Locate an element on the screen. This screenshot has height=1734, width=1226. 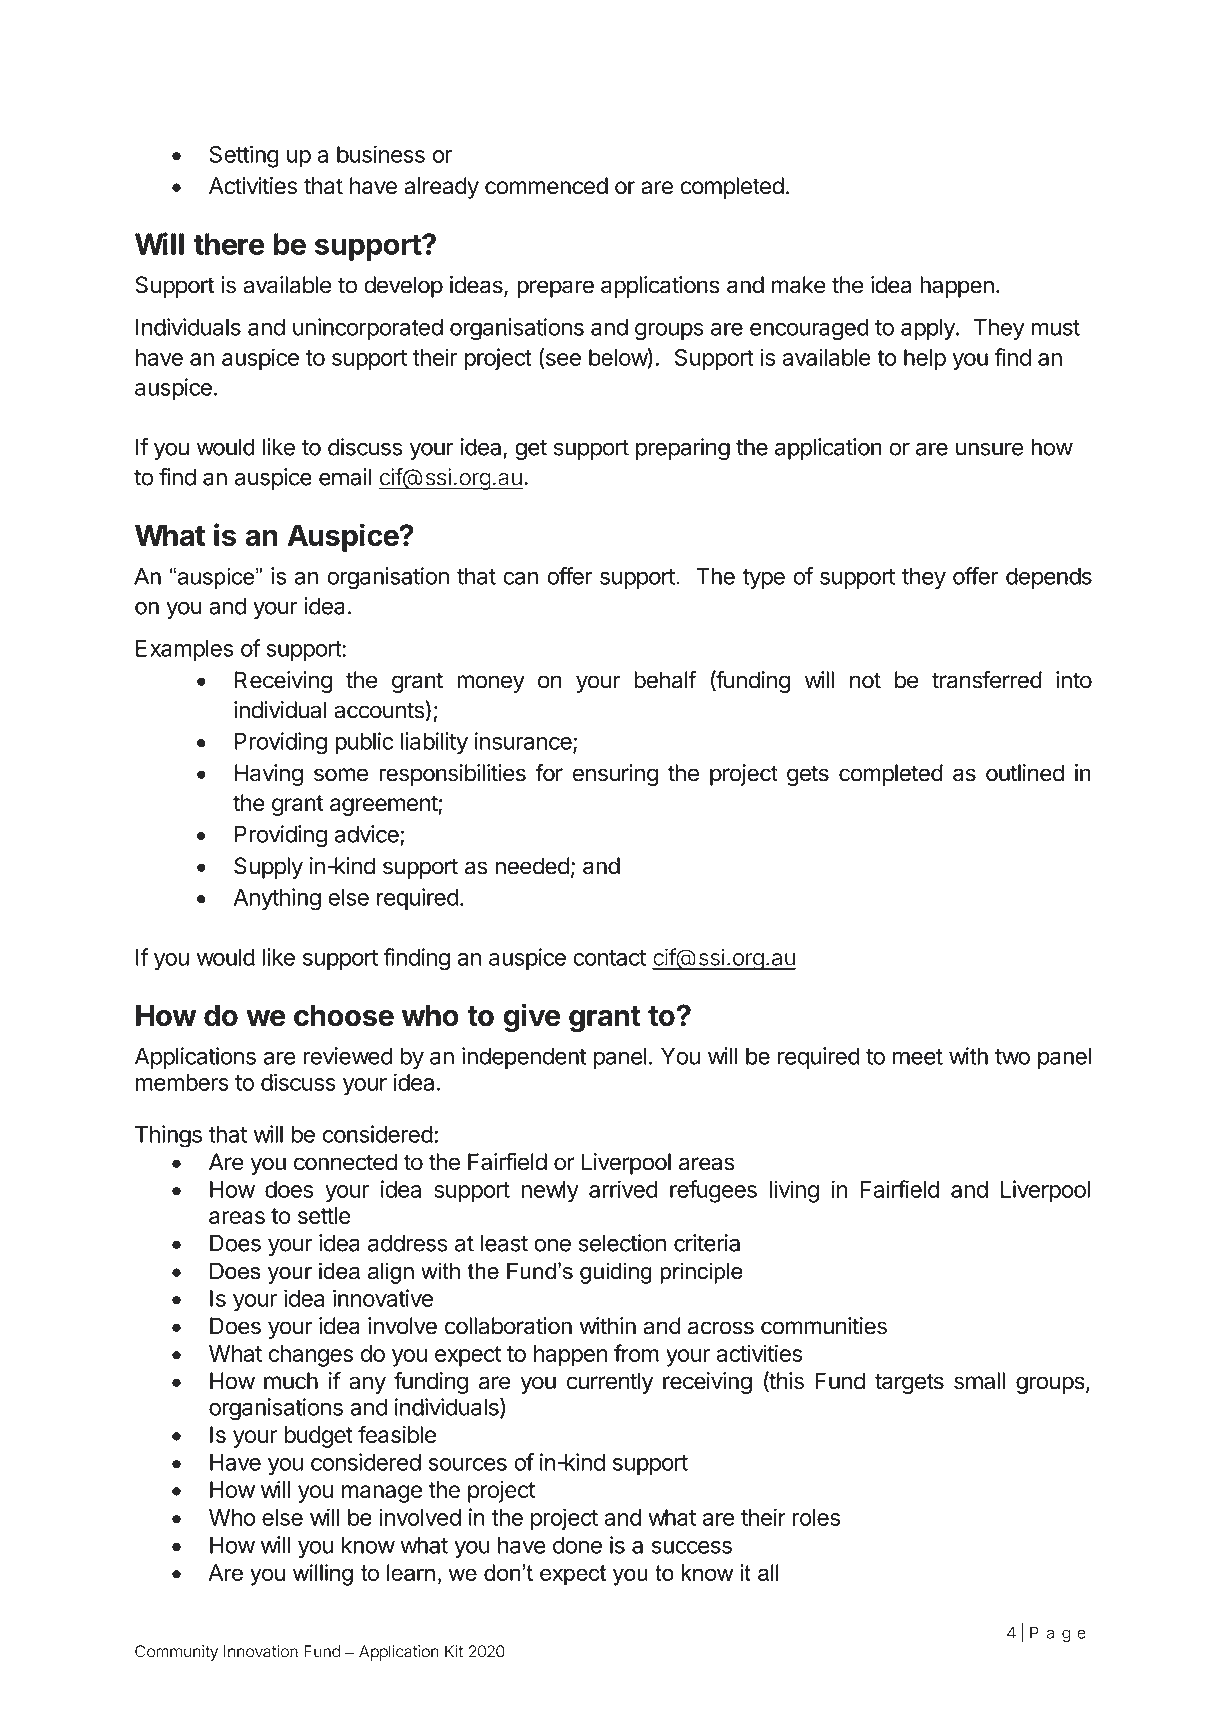
Setting is located at coordinates (244, 156).
